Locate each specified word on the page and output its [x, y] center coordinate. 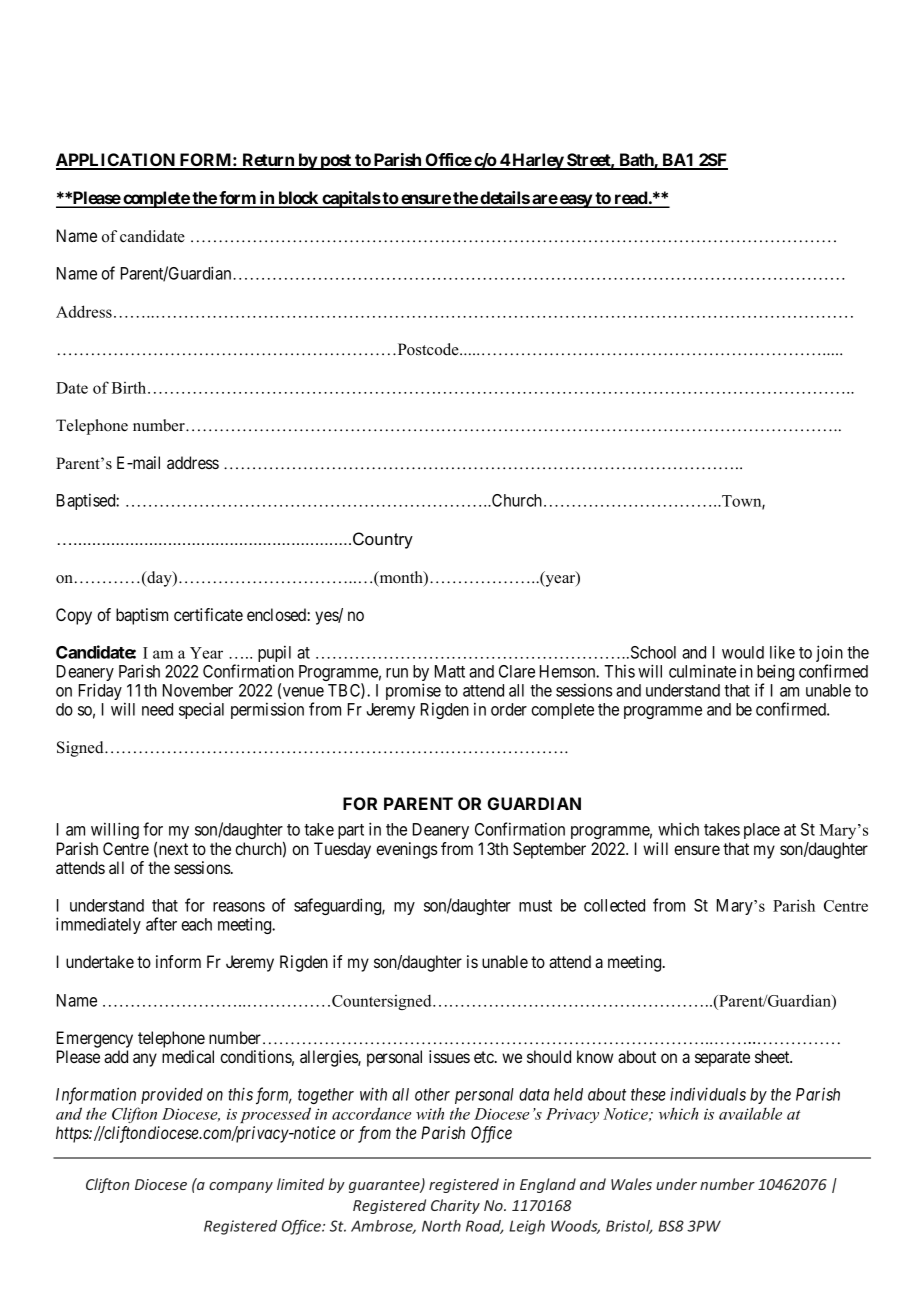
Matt [450, 671]
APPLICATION [116, 161]
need [157, 709]
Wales [631, 1184]
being [775, 674]
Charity [455, 1206]
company [241, 1187]
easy [576, 201]
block [298, 199]
